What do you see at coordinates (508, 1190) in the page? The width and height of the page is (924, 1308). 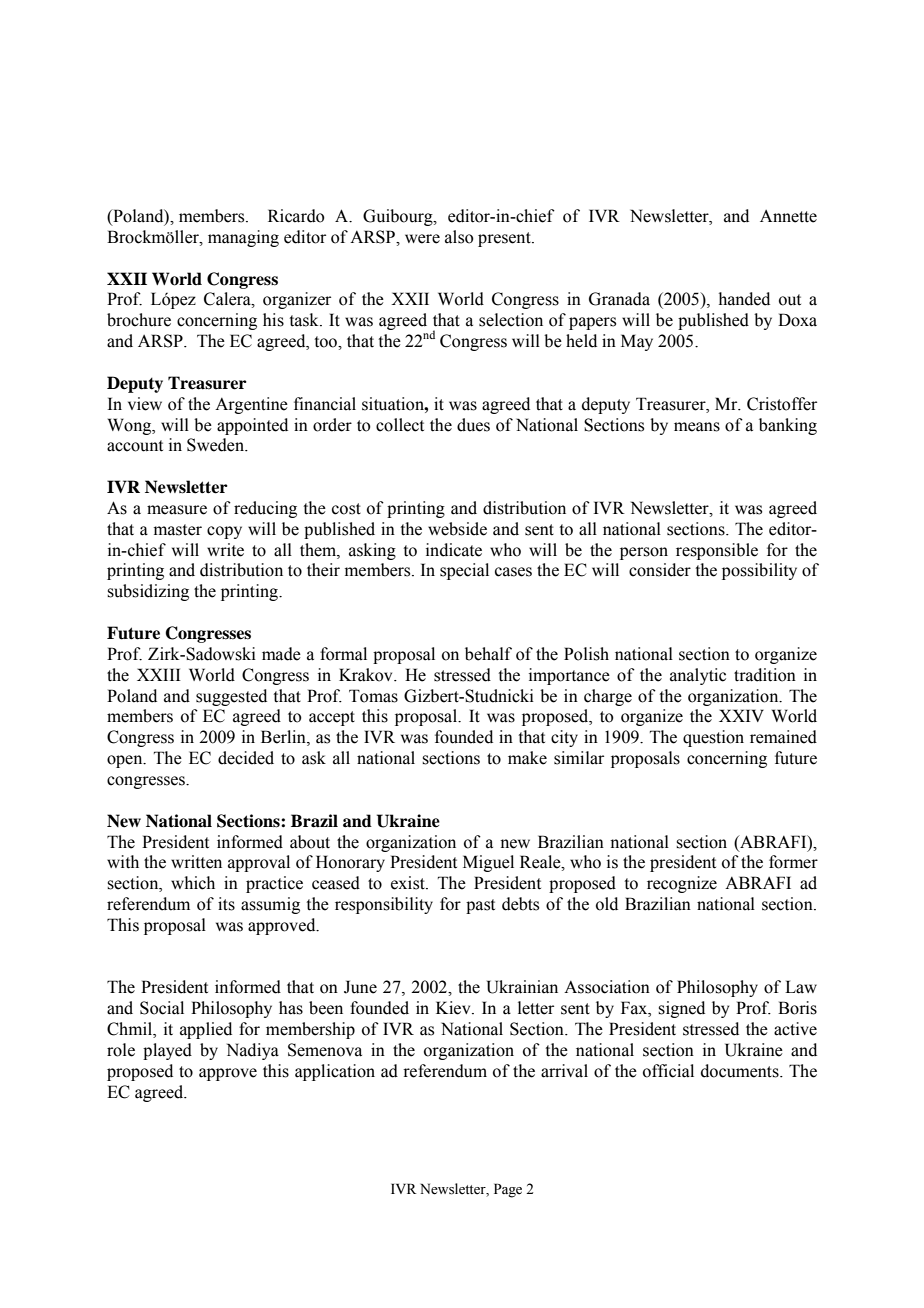 I see `Page` at bounding box center [508, 1190].
